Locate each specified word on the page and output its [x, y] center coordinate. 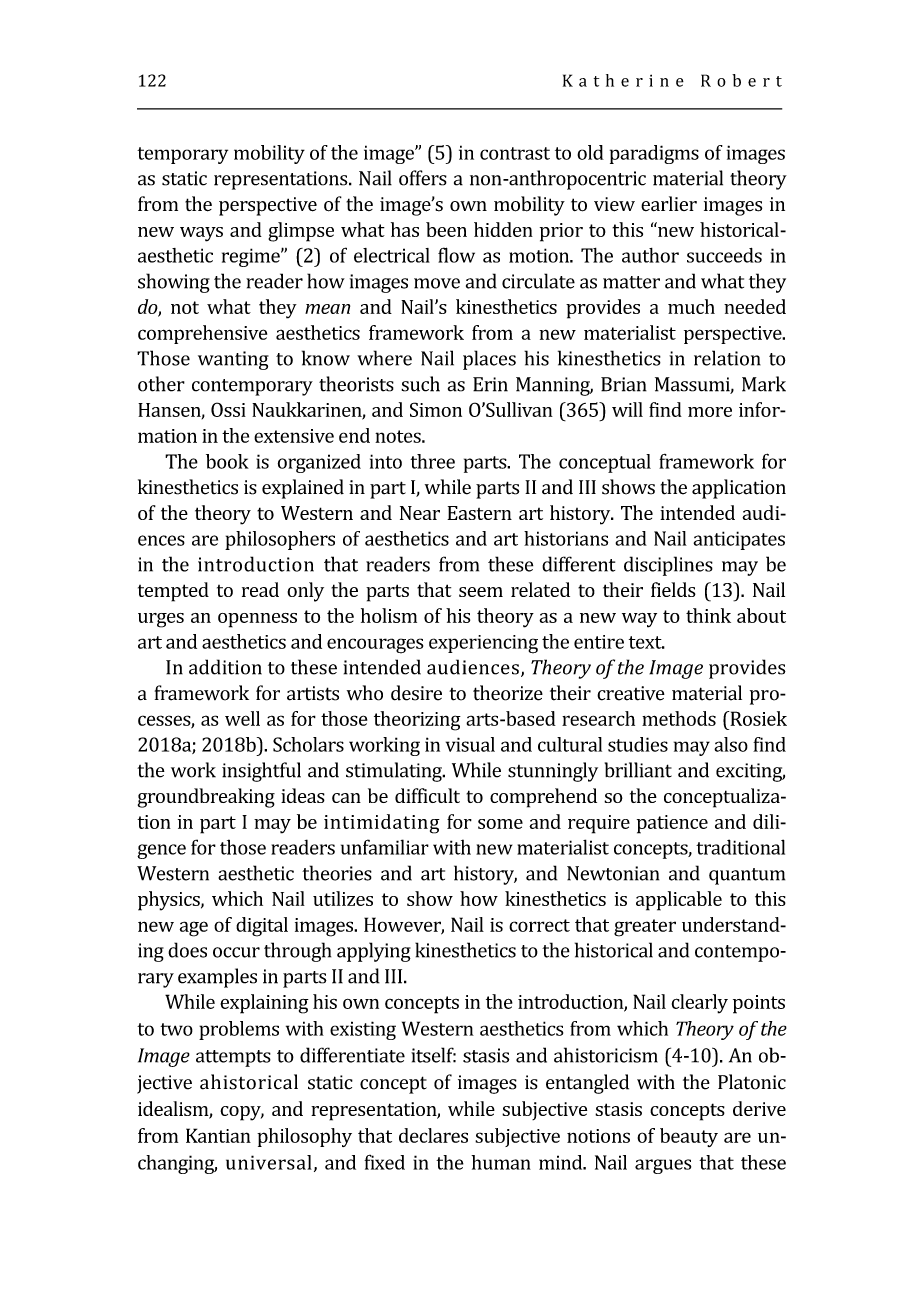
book [227, 461]
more [710, 412]
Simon [436, 409]
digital [262, 927]
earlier [669, 203]
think [708, 615]
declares [433, 1135]
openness [257, 620]
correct [539, 925]
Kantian [218, 1135]
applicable [679, 901]
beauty [689, 1137]
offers [423, 178]
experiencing [483, 644]
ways [201, 234]
